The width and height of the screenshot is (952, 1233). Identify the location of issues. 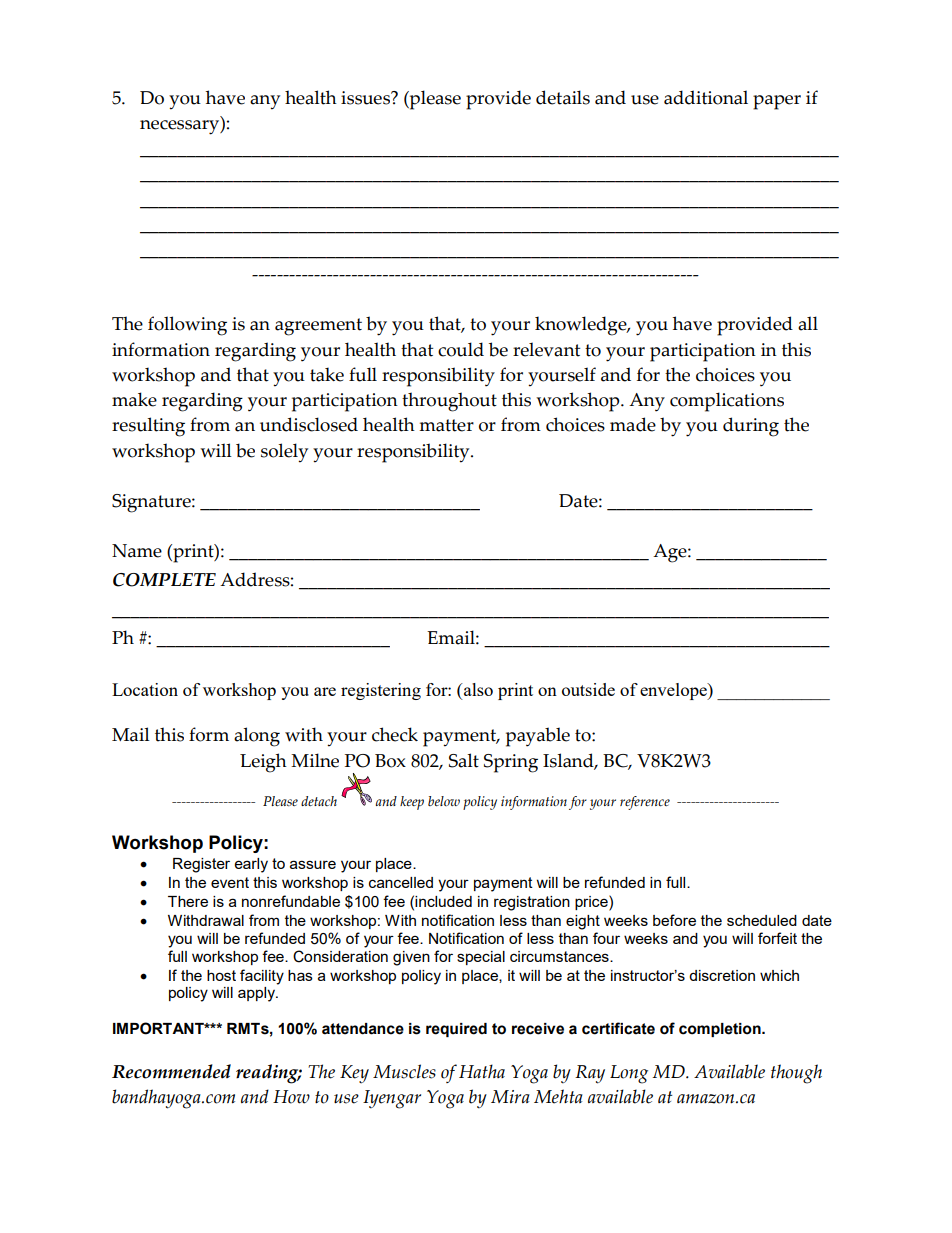
(367, 98).
